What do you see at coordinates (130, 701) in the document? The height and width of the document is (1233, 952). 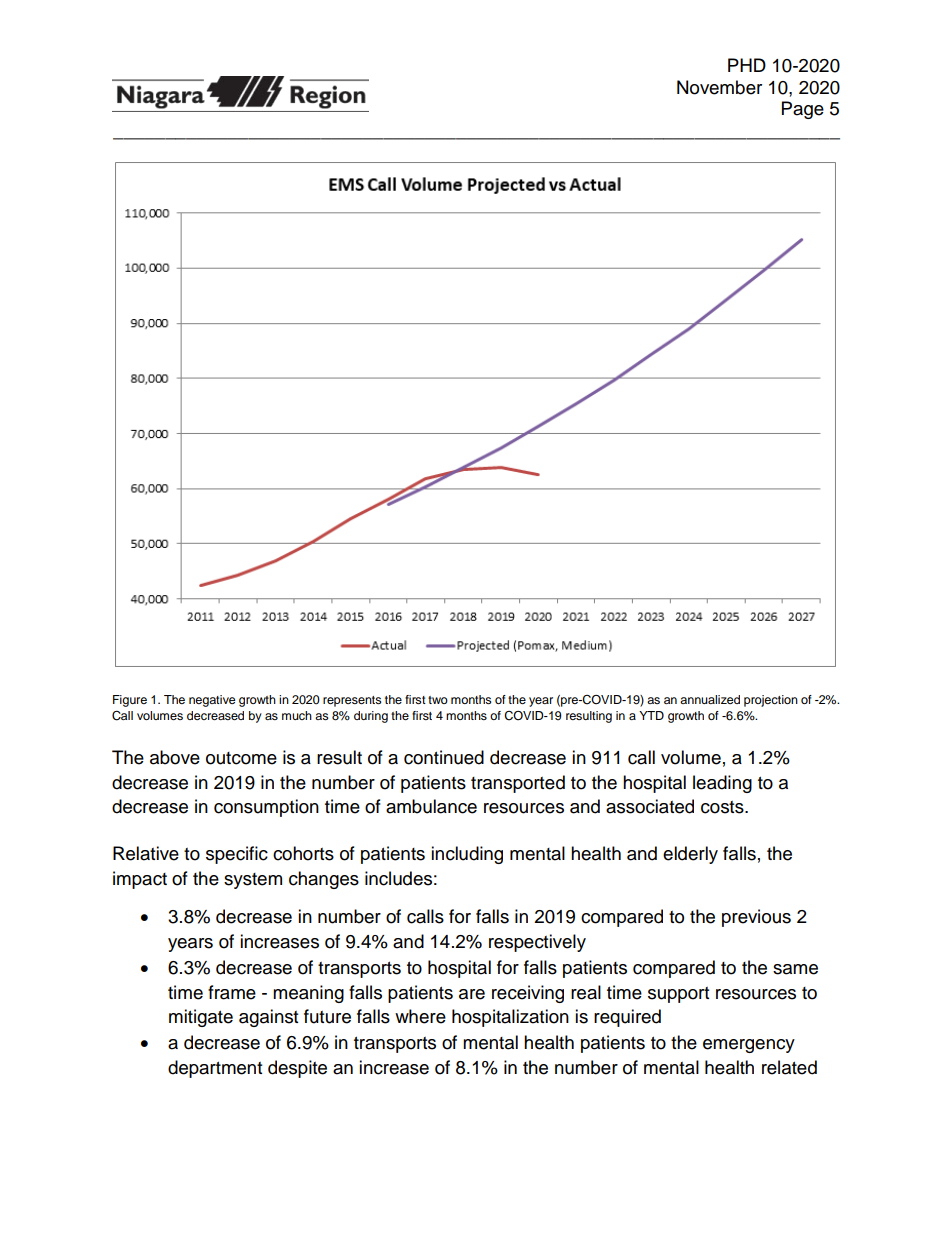 I see `Figure` at bounding box center [130, 701].
